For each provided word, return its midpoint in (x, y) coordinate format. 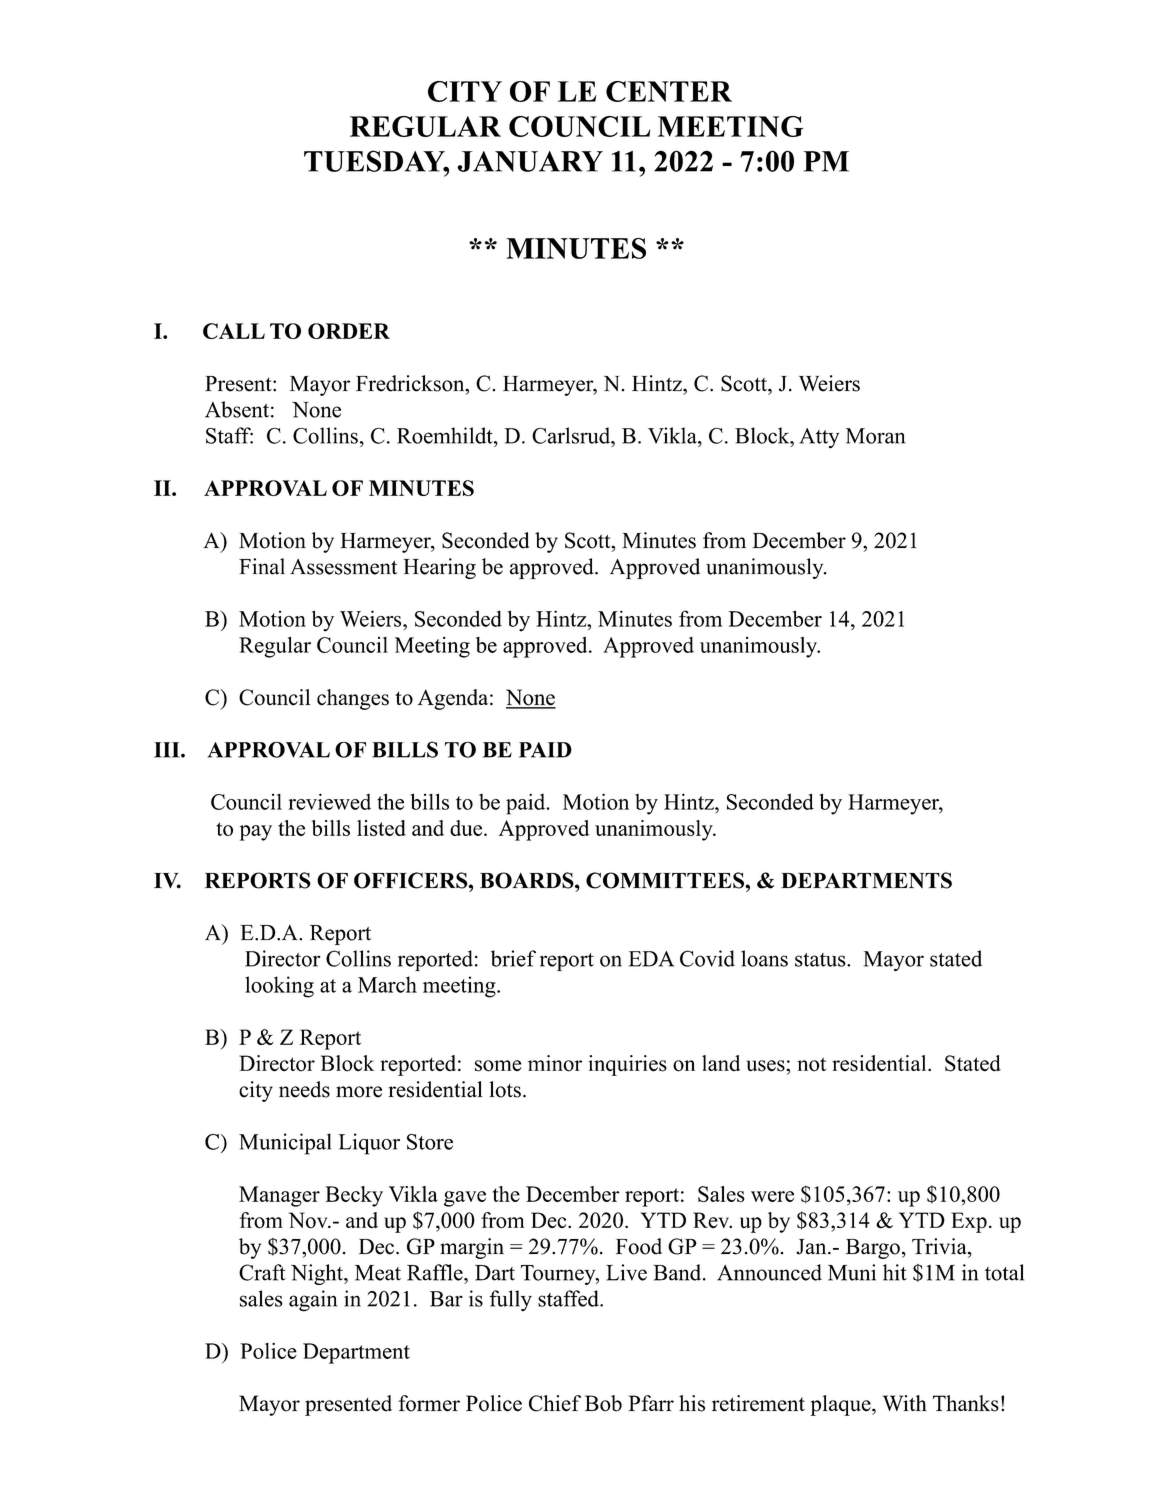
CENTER (669, 91)
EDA (651, 959)
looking (279, 987)
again (313, 1301)
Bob (603, 1403)
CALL (234, 331)
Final (262, 566)
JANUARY (530, 161)
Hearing (439, 568)
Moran (875, 436)
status (821, 960)
